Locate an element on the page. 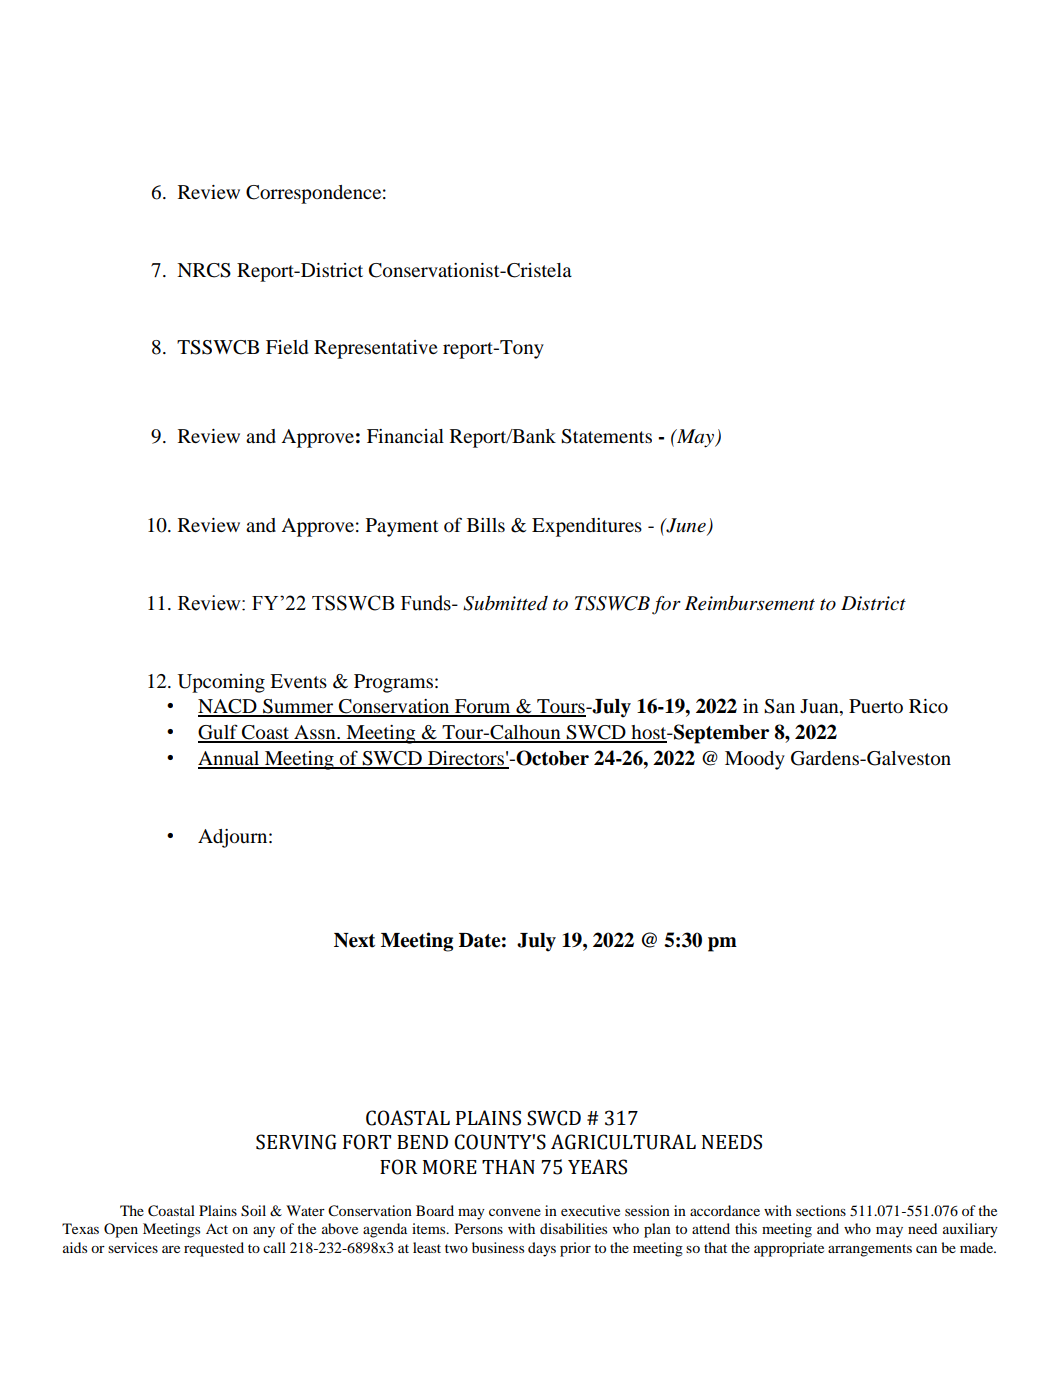  Puerto is located at coordinates (876, 706).
